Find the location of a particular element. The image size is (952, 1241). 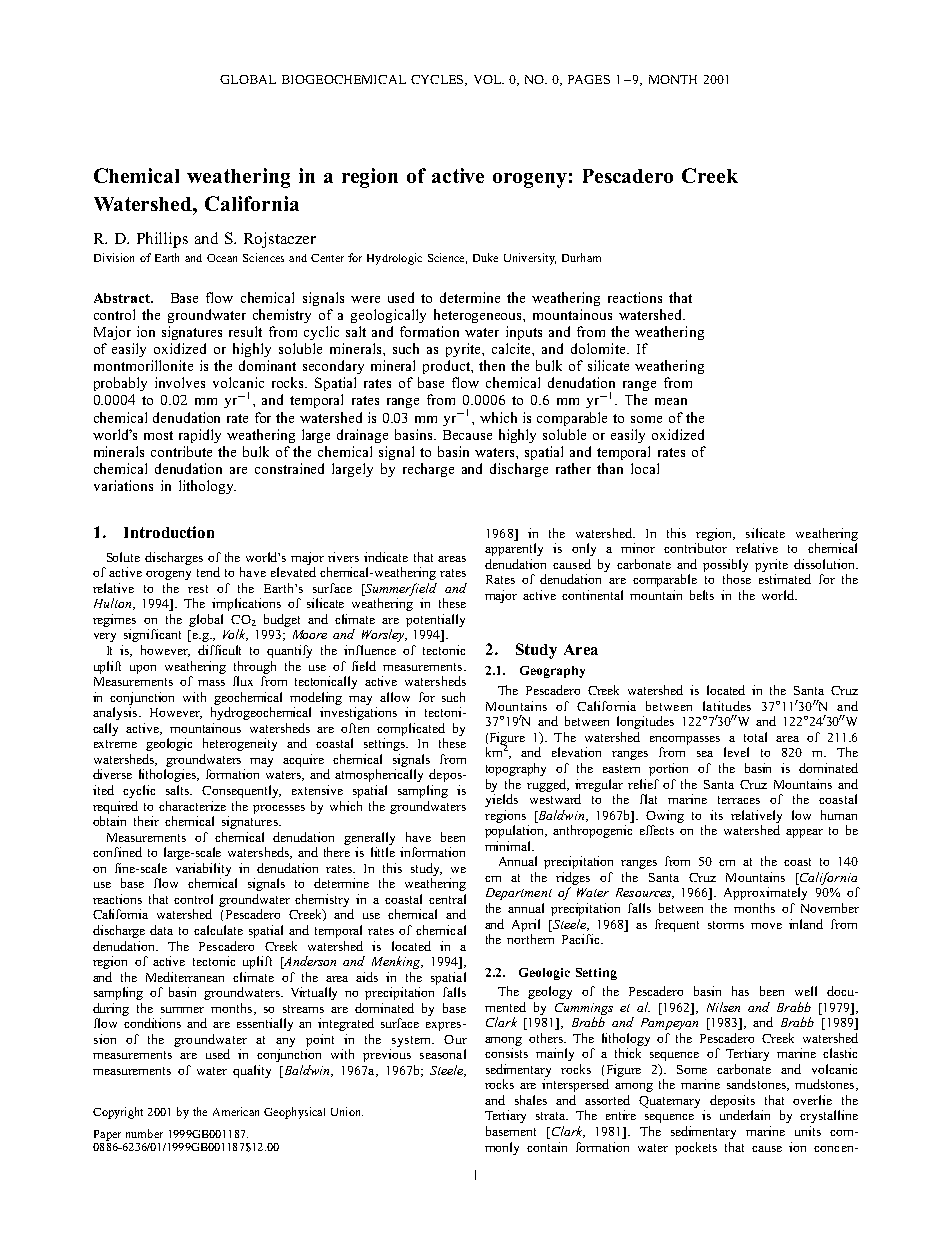

American is located at coordinates (236, 1111).
